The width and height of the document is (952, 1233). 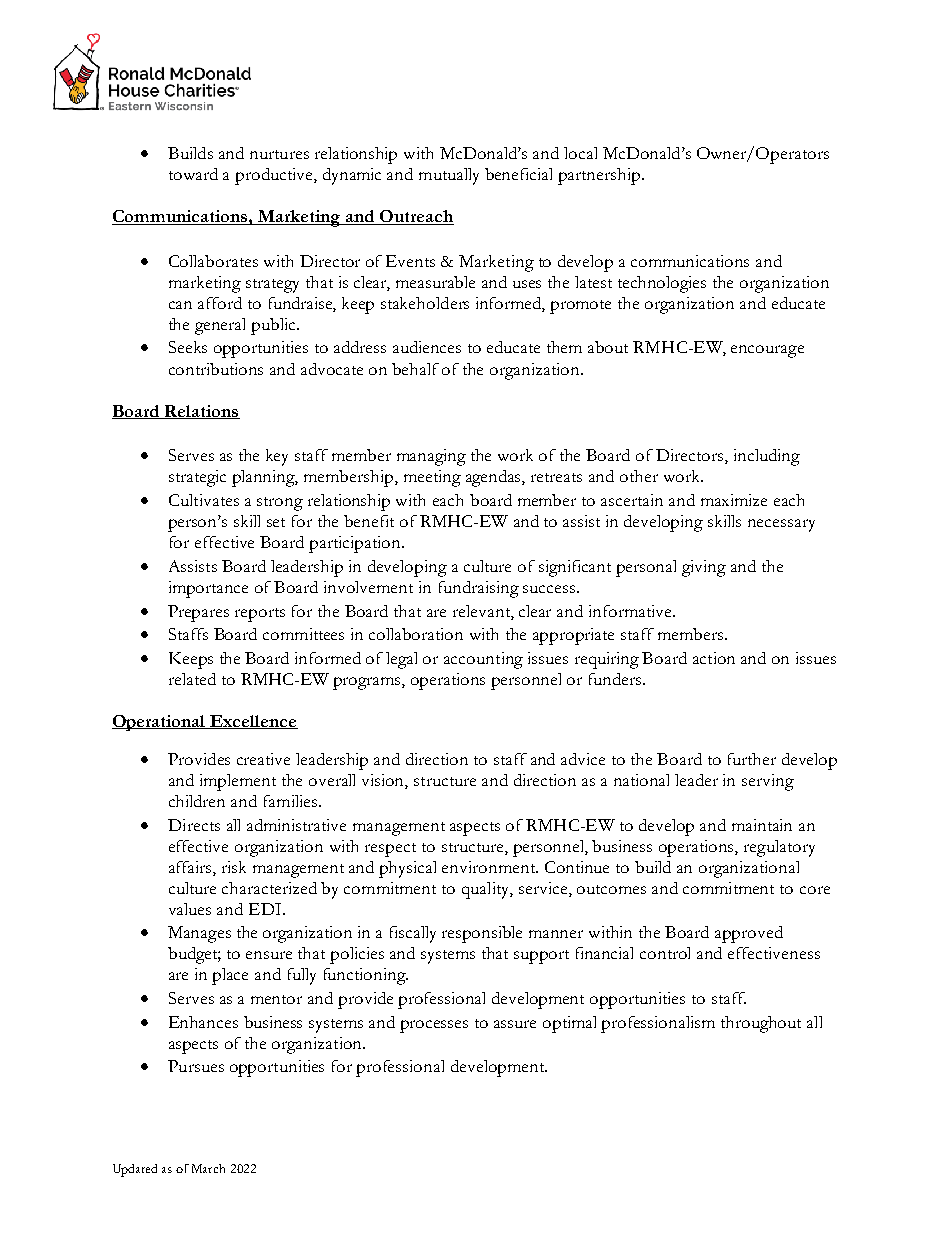 I want to click on action, so click(x=714, y=658).
